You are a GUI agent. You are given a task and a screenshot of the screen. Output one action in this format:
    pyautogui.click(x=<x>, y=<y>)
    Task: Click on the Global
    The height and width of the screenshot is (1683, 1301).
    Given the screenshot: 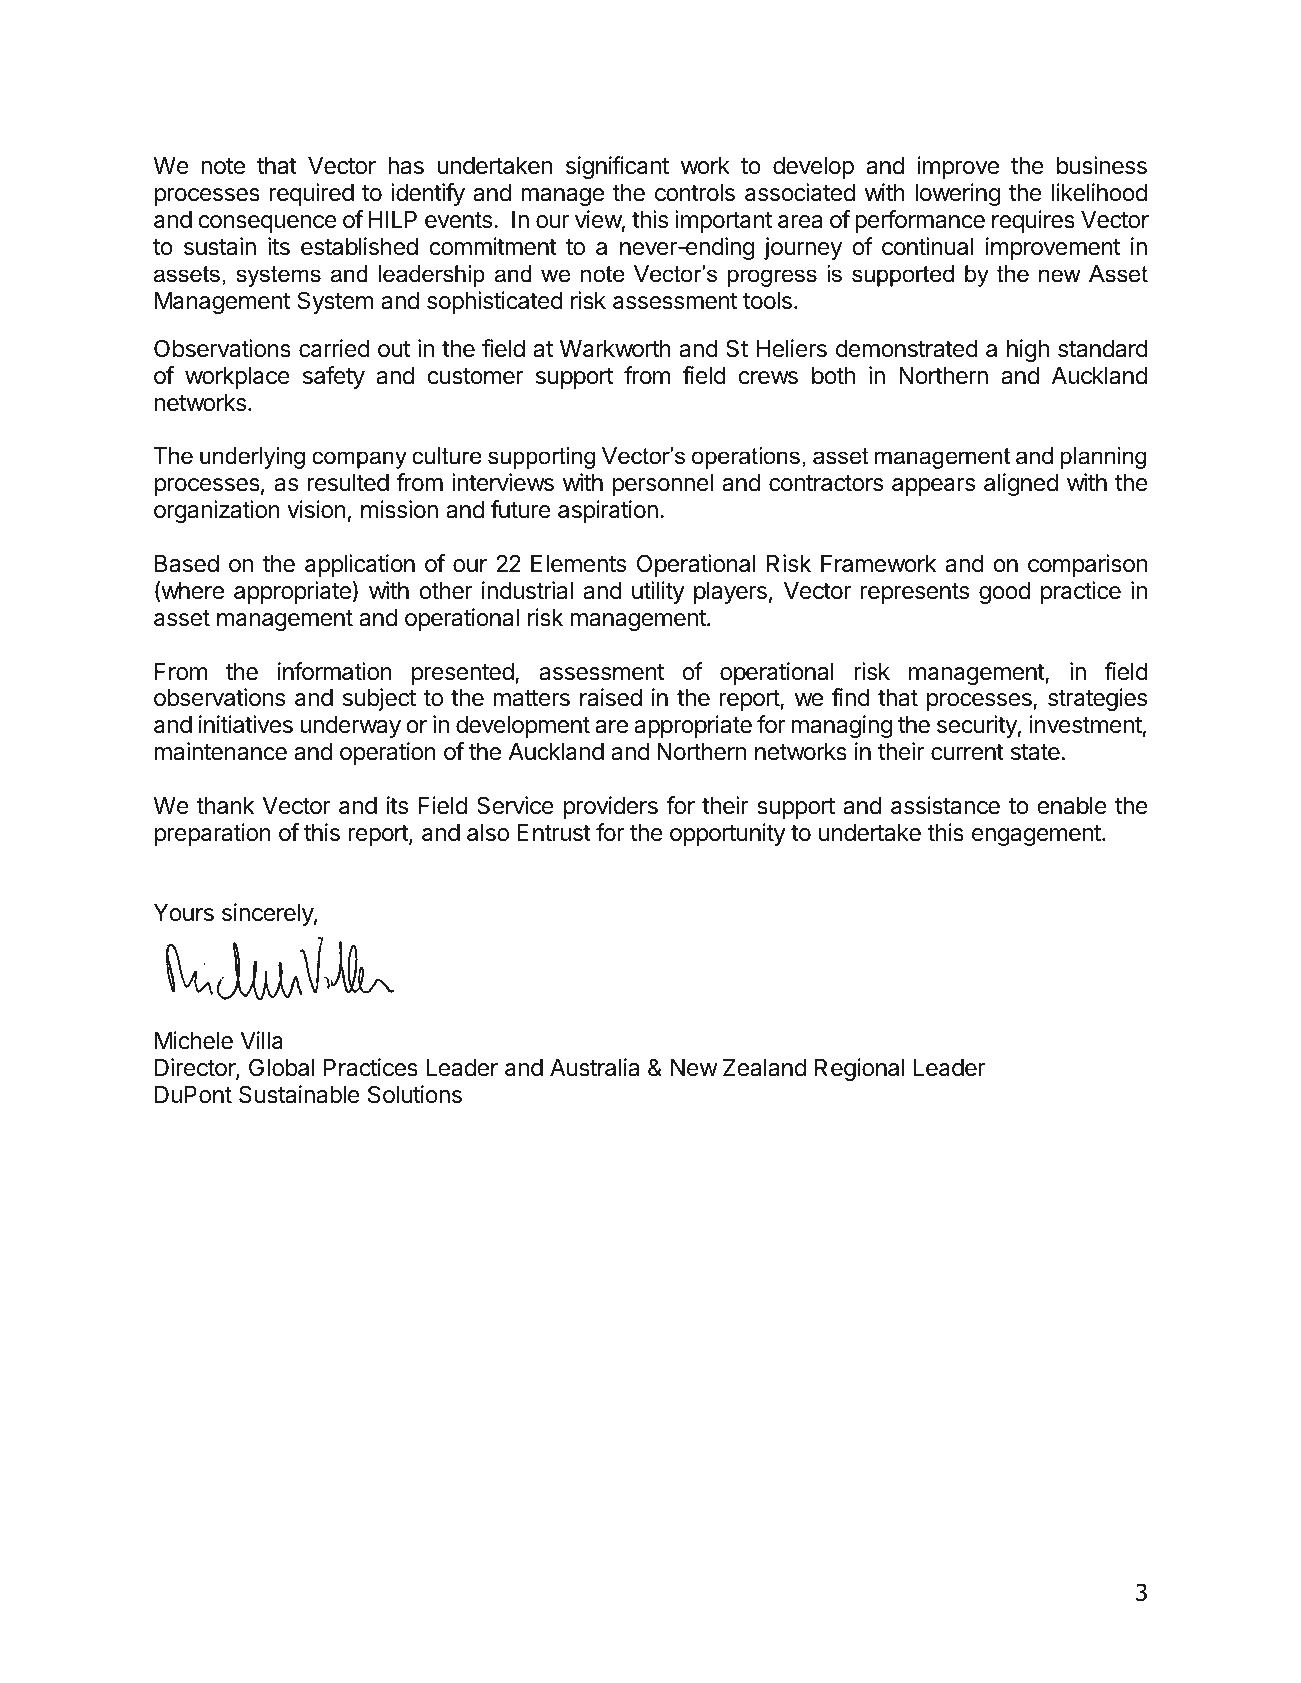 What is the action you would take?
    pyautogui.click(x=281, y=1067)
